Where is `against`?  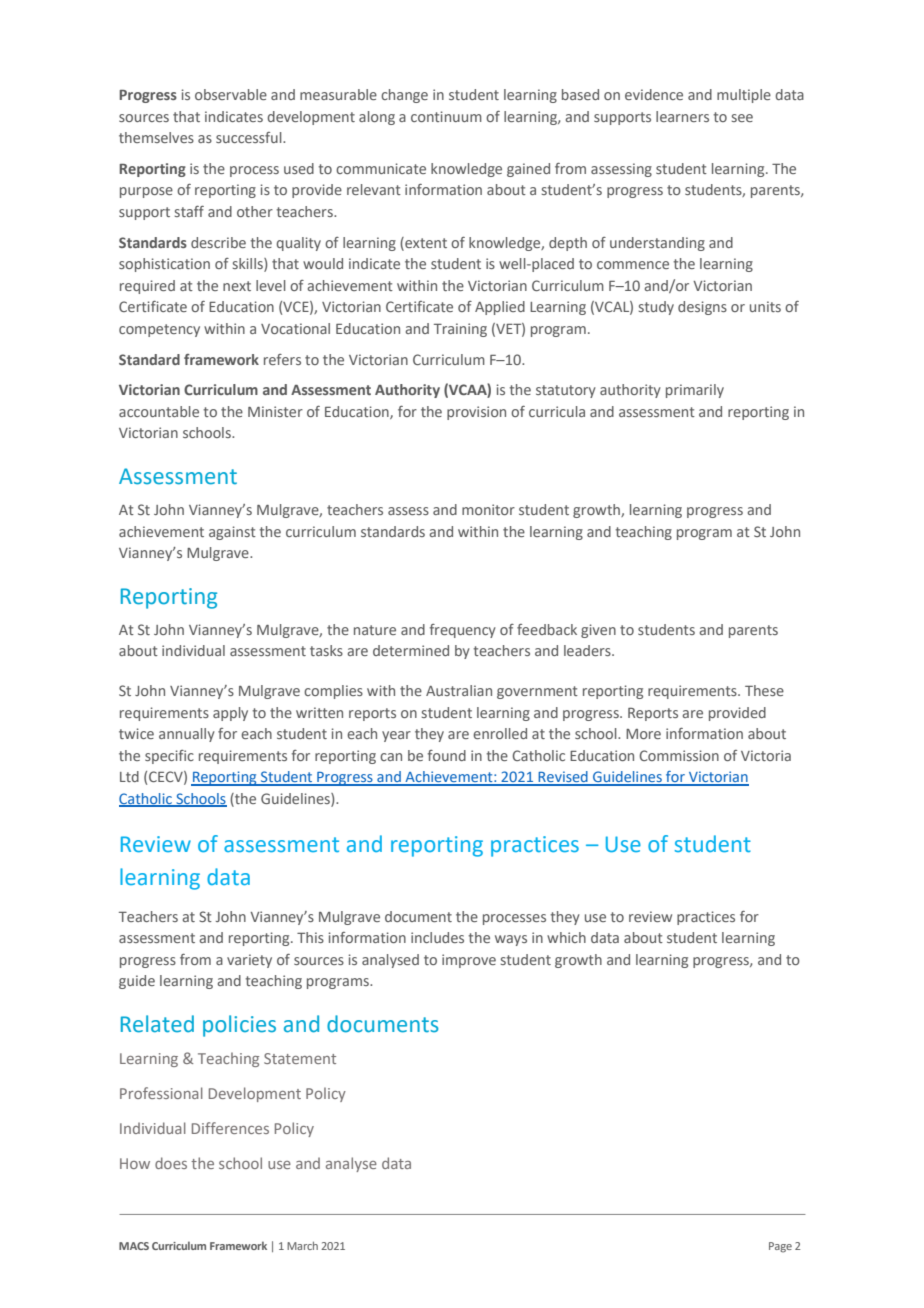
against is located at coordinates (232, 533).
